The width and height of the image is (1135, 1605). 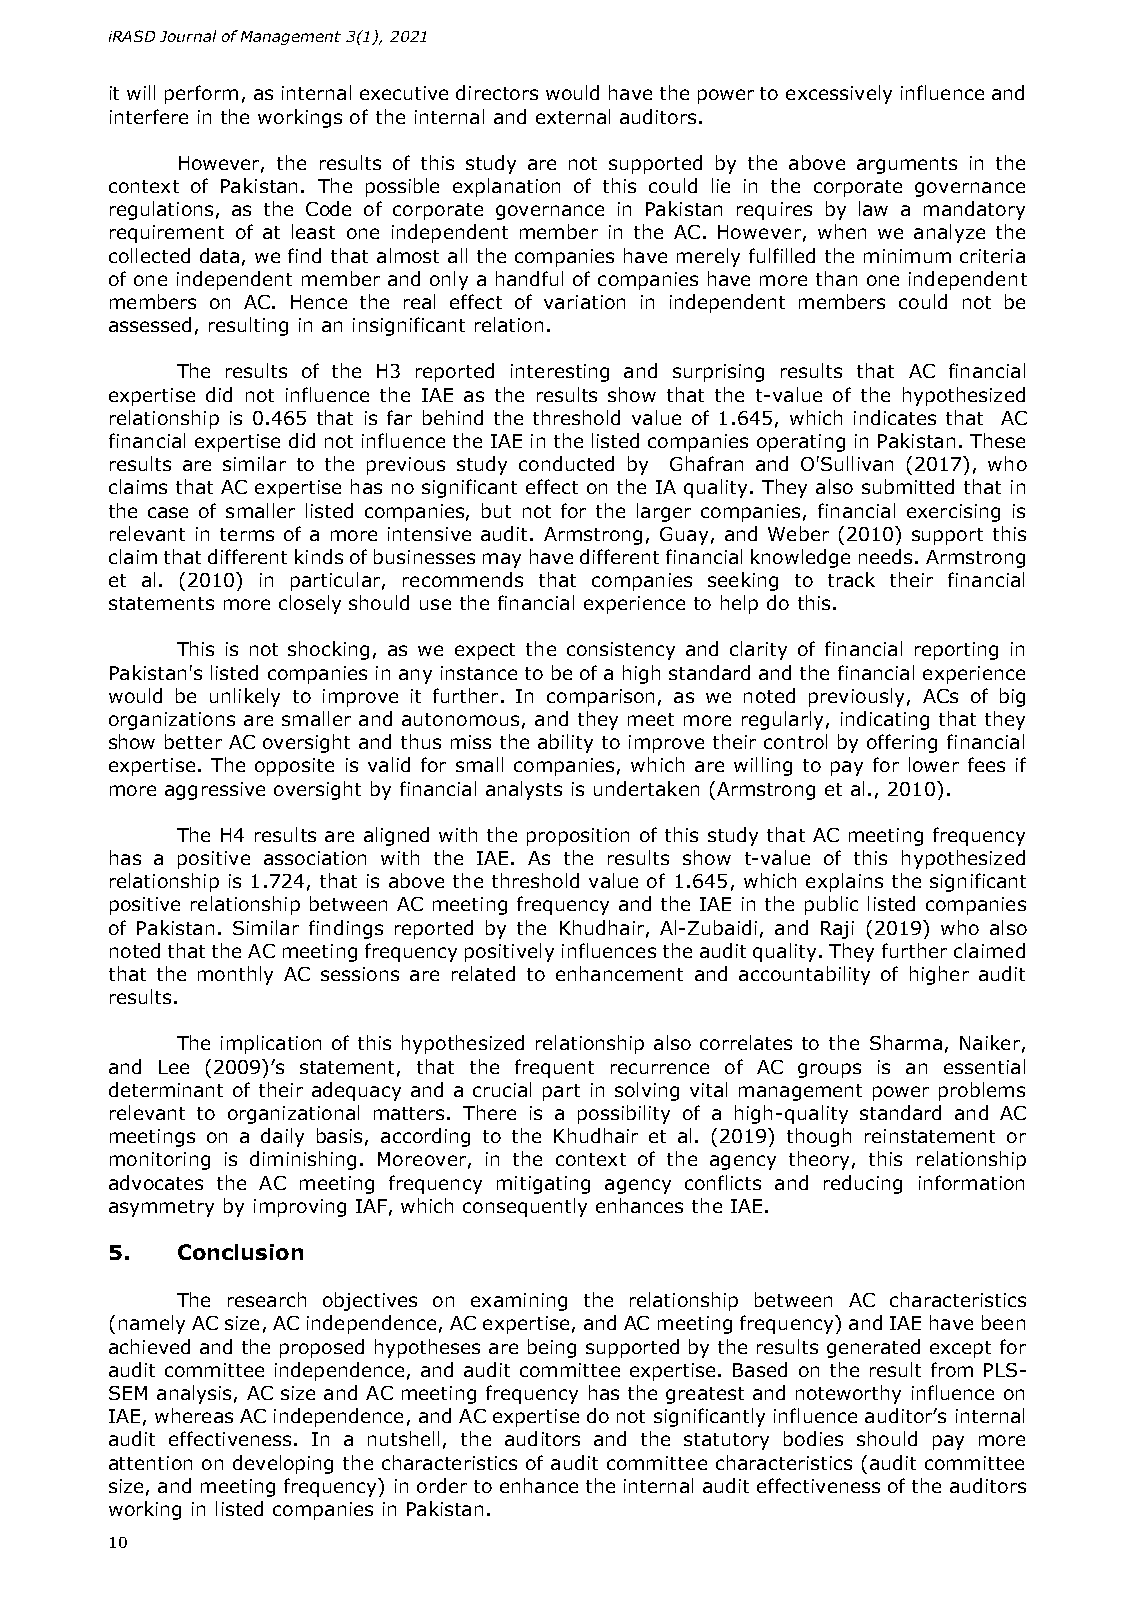 What do you see at coordinates (839, 94) in the image?
I see `excessively` at bounding box center [839, 94].
